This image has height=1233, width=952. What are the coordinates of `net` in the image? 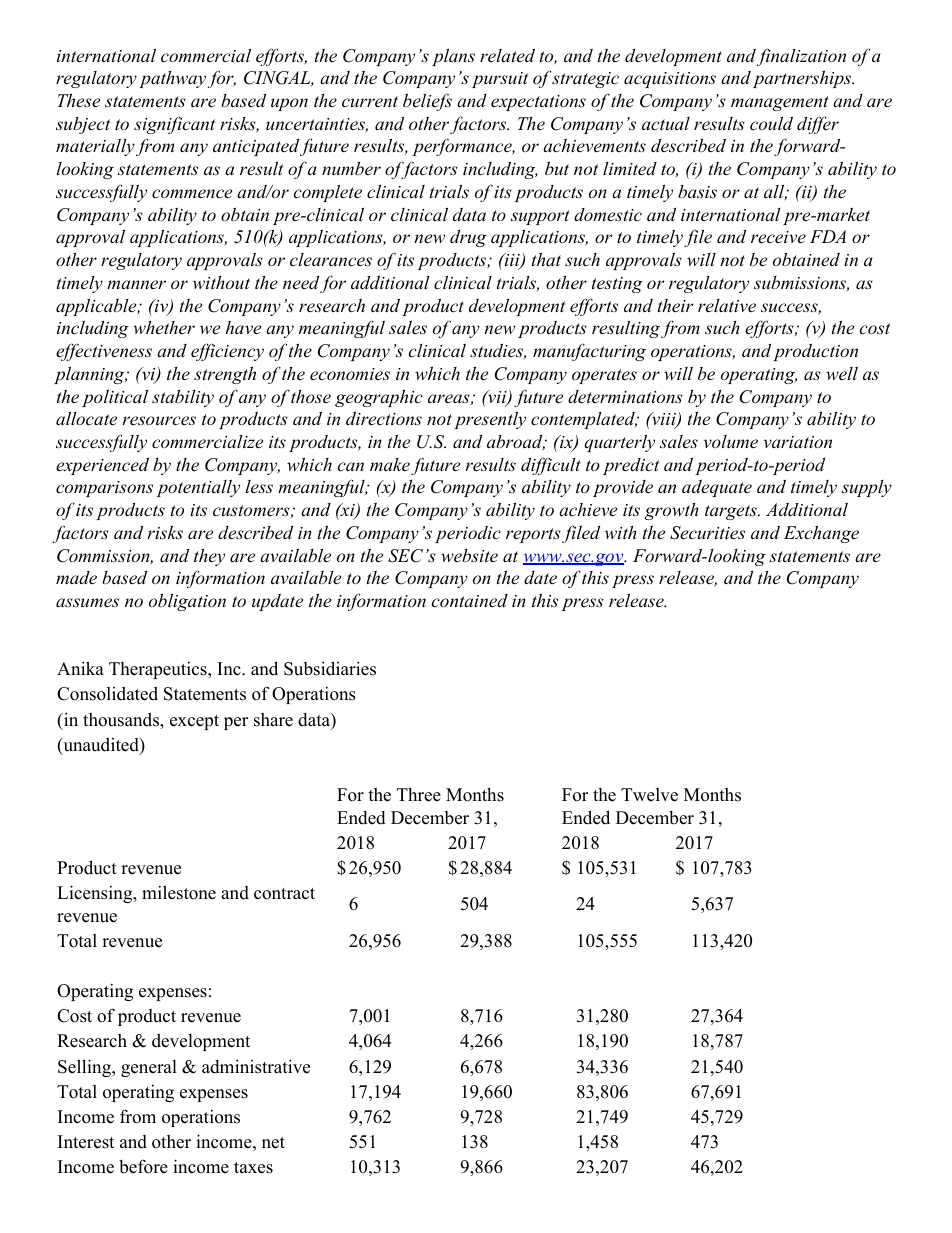 It's located at (273, 1143).
